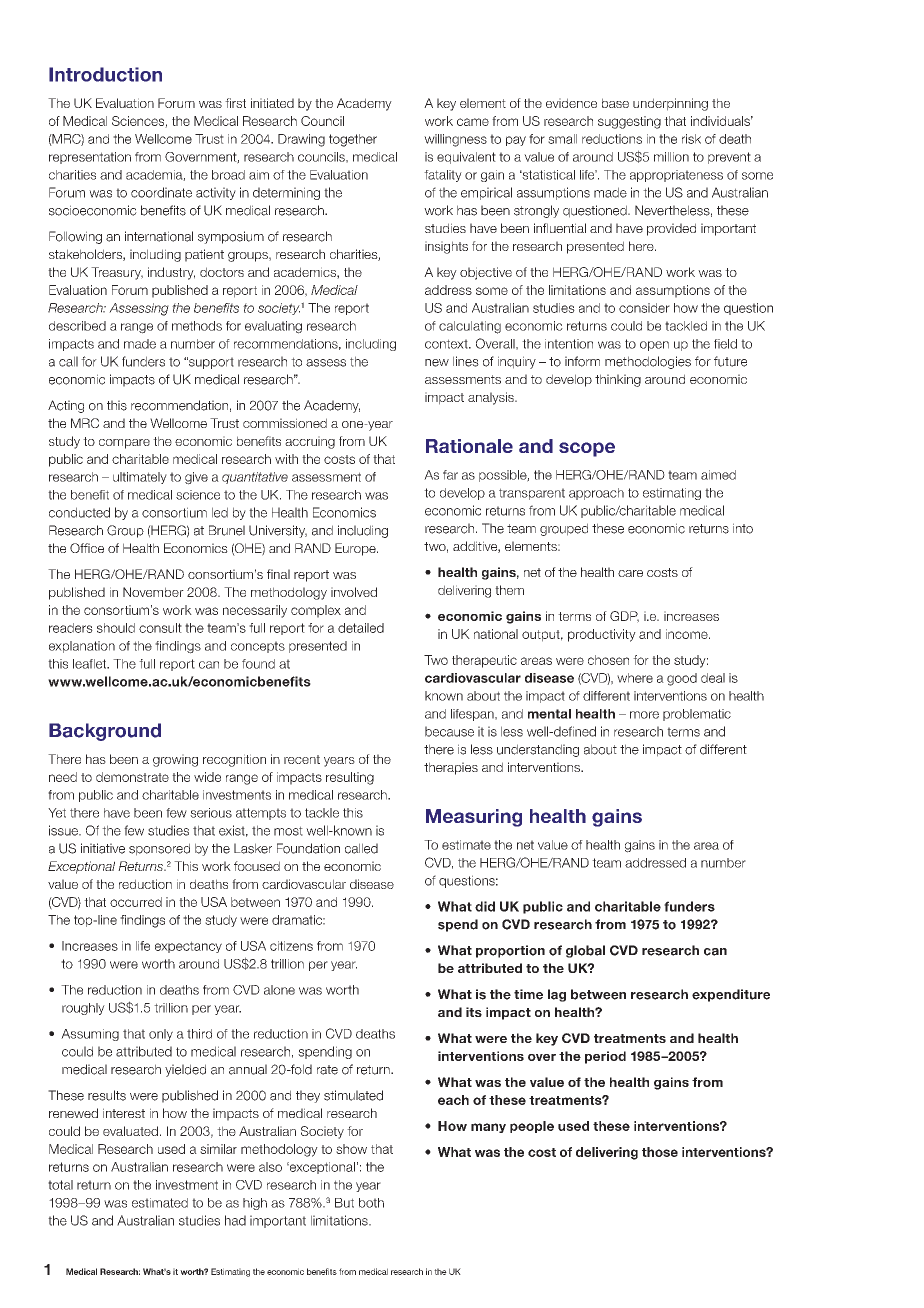 This image has height=1308, width=924. I want to click on did, so click(485, 906).
